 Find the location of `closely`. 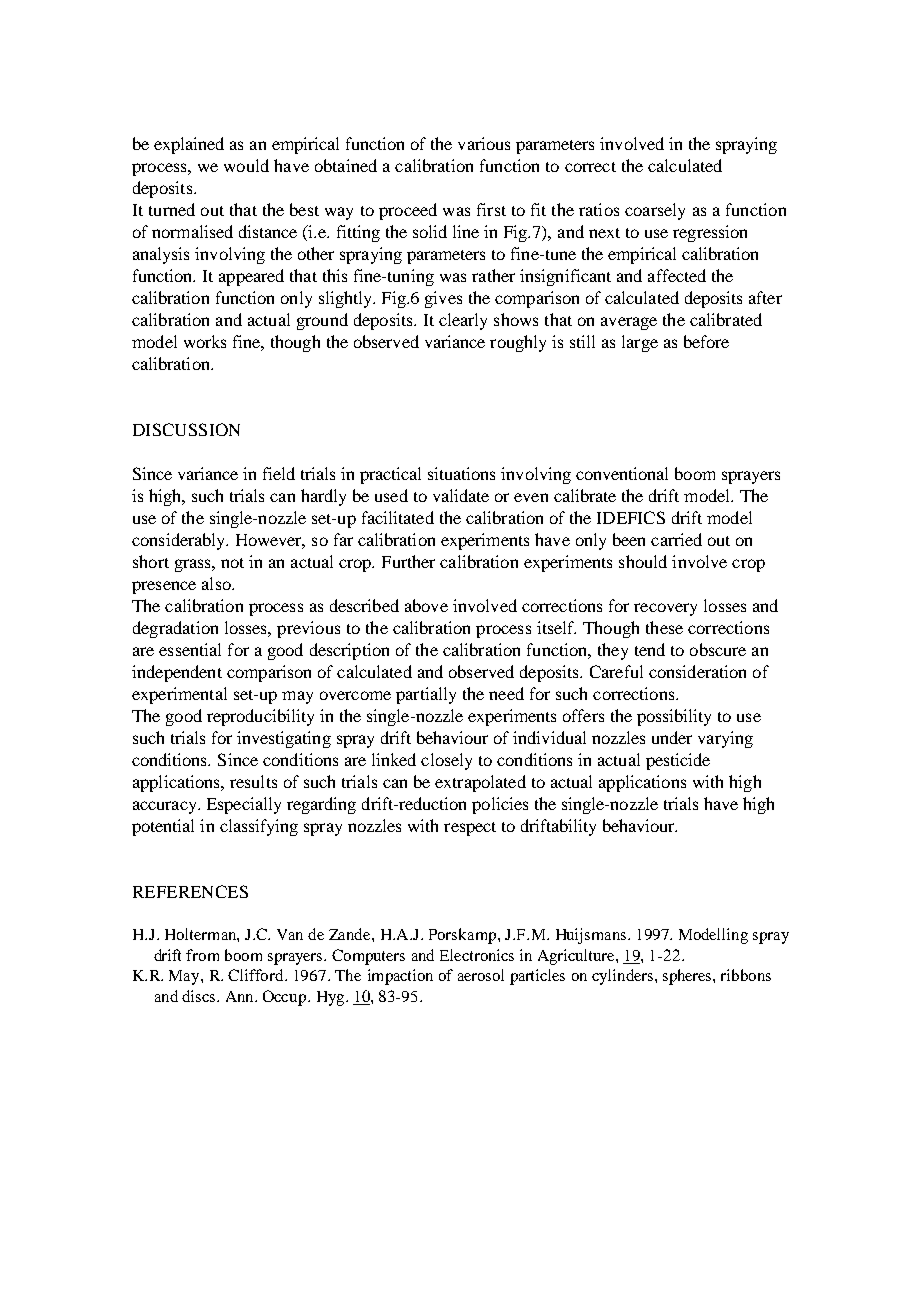

closely is located at coordinates (446, 761).
